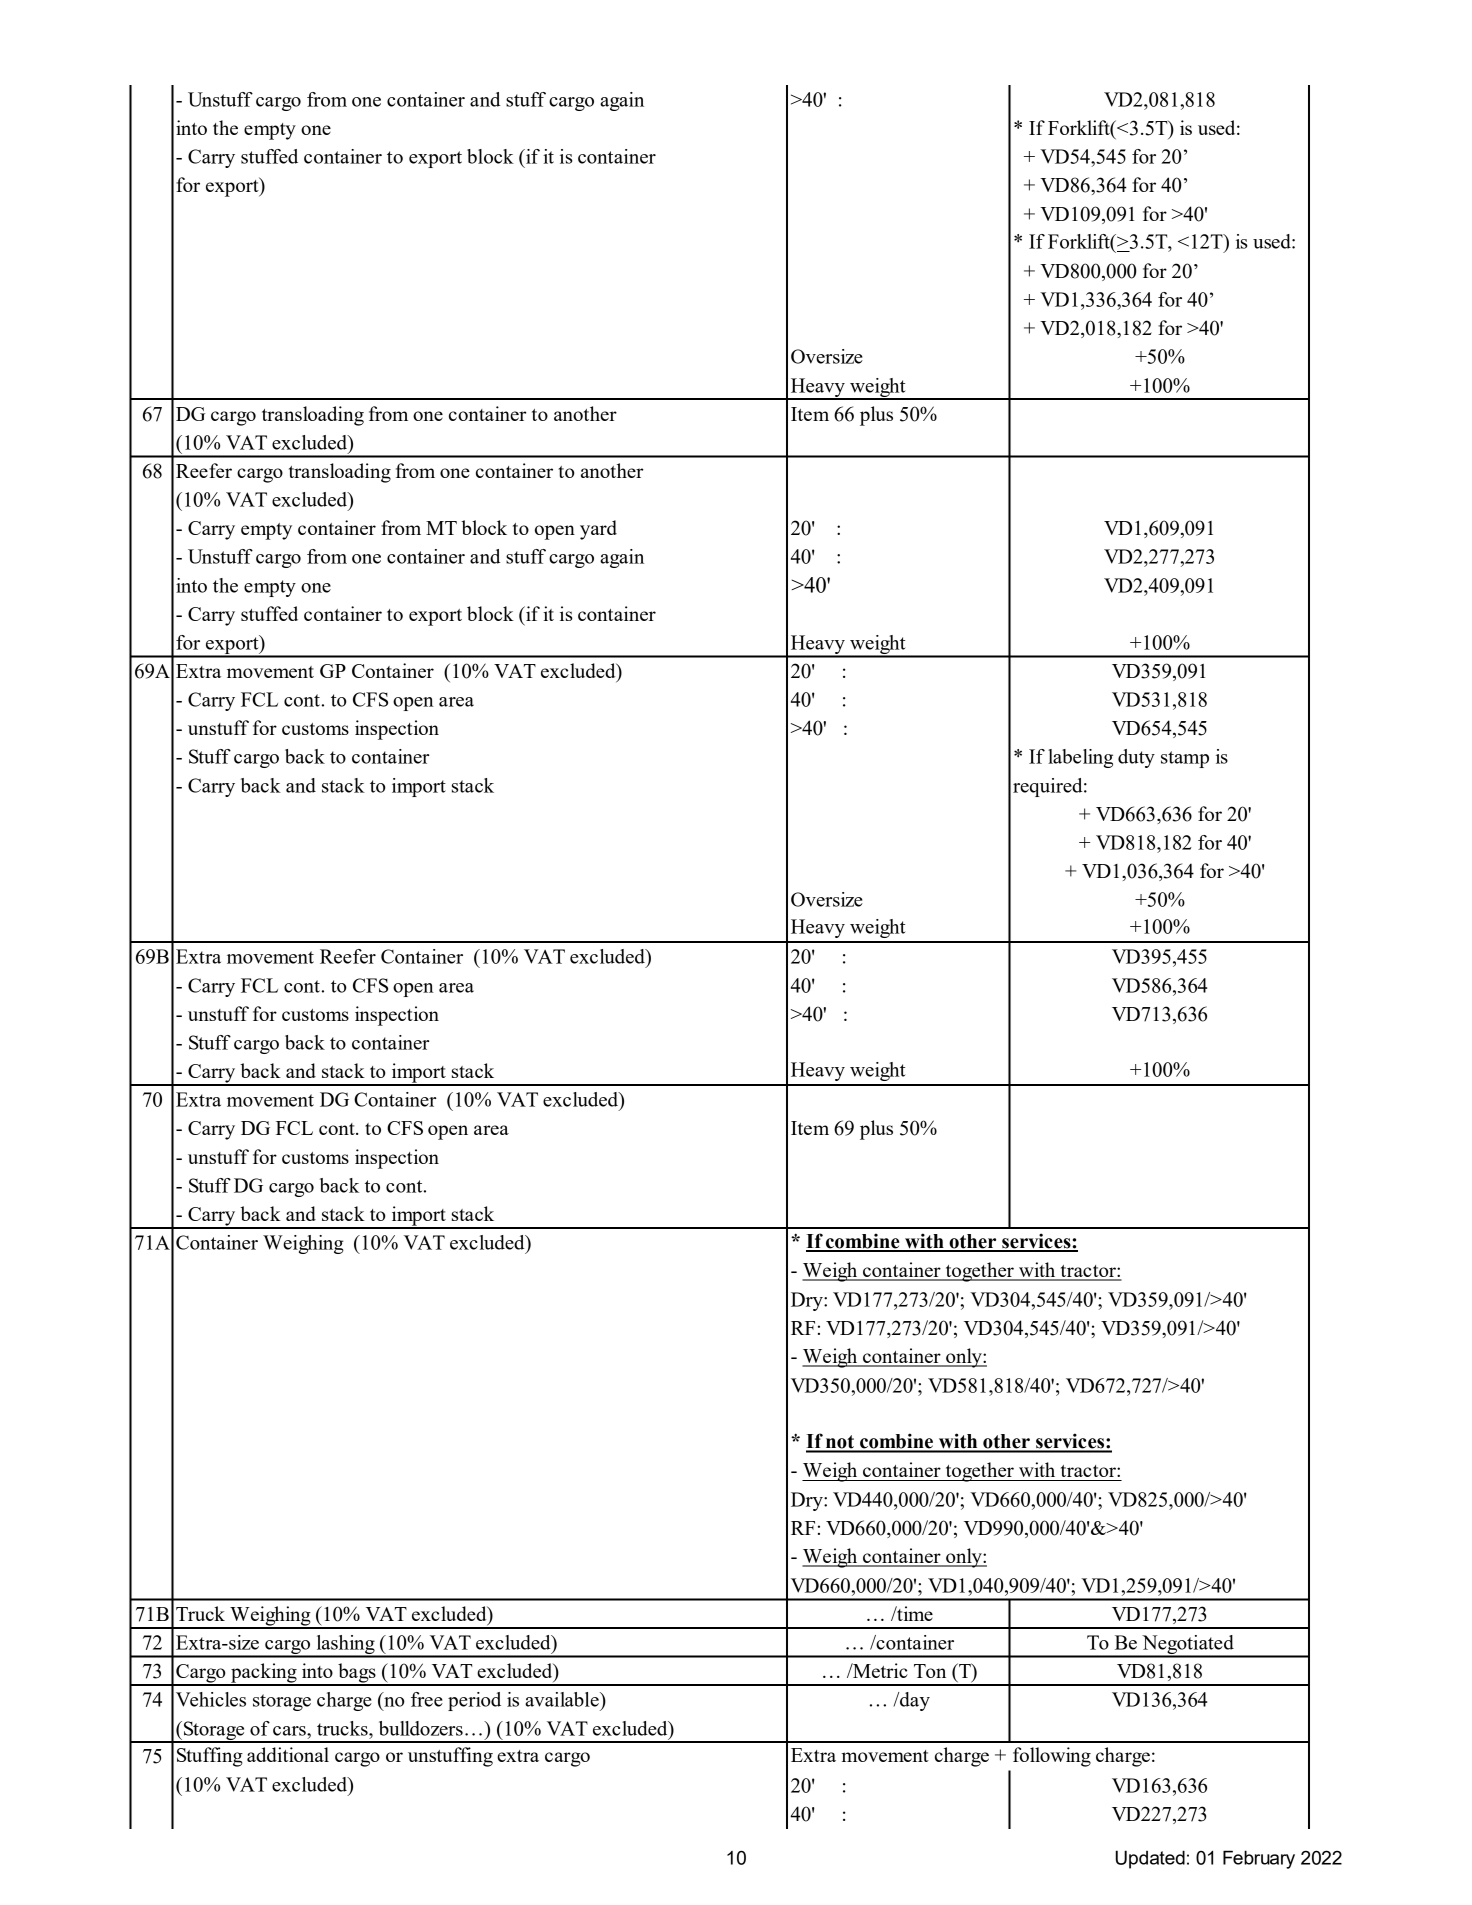 Image resolution: width=1472 pixels, height=1905 pixels. Describe the element at coordinates (1185, 759) in the screenshot. I see `stamp` at that location.
